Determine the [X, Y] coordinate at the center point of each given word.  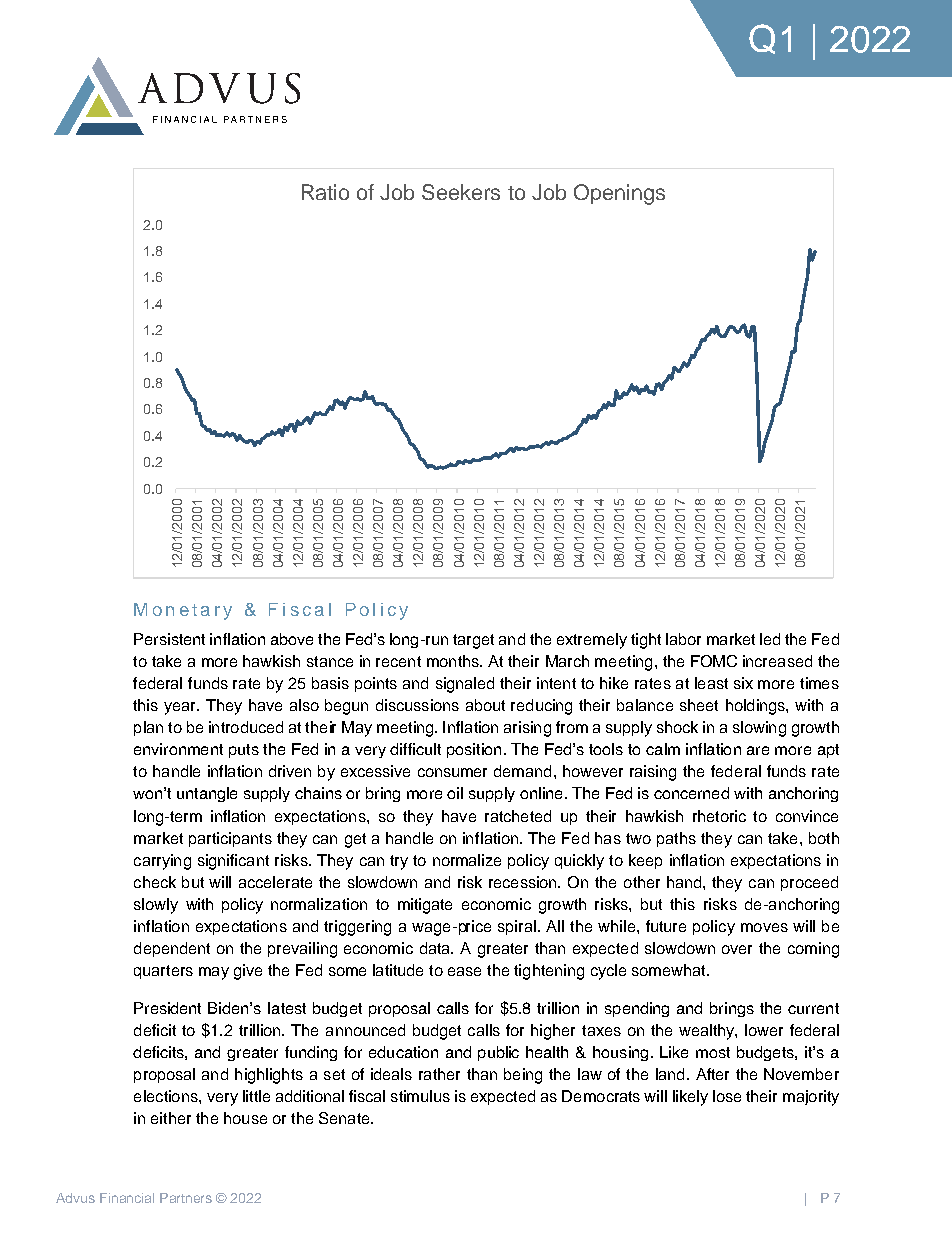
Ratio [325, 192]
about [485, 705]
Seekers [461, 192]
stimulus [420, 1096]
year [181, 708]
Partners [186, 1198]
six [743, 683]
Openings [619, 194]
